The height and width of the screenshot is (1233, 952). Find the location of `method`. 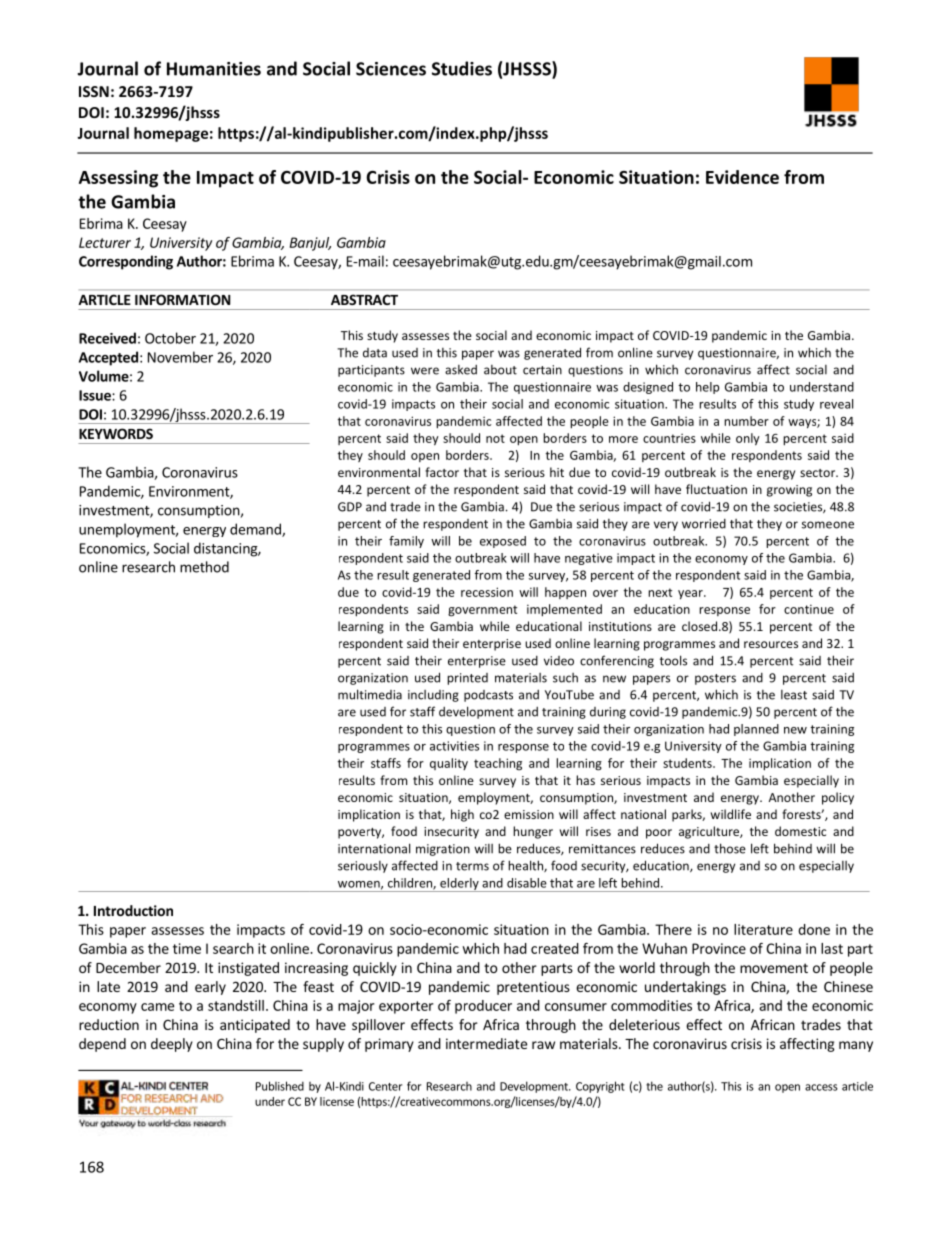

method is located at coordinates (204, 567).
